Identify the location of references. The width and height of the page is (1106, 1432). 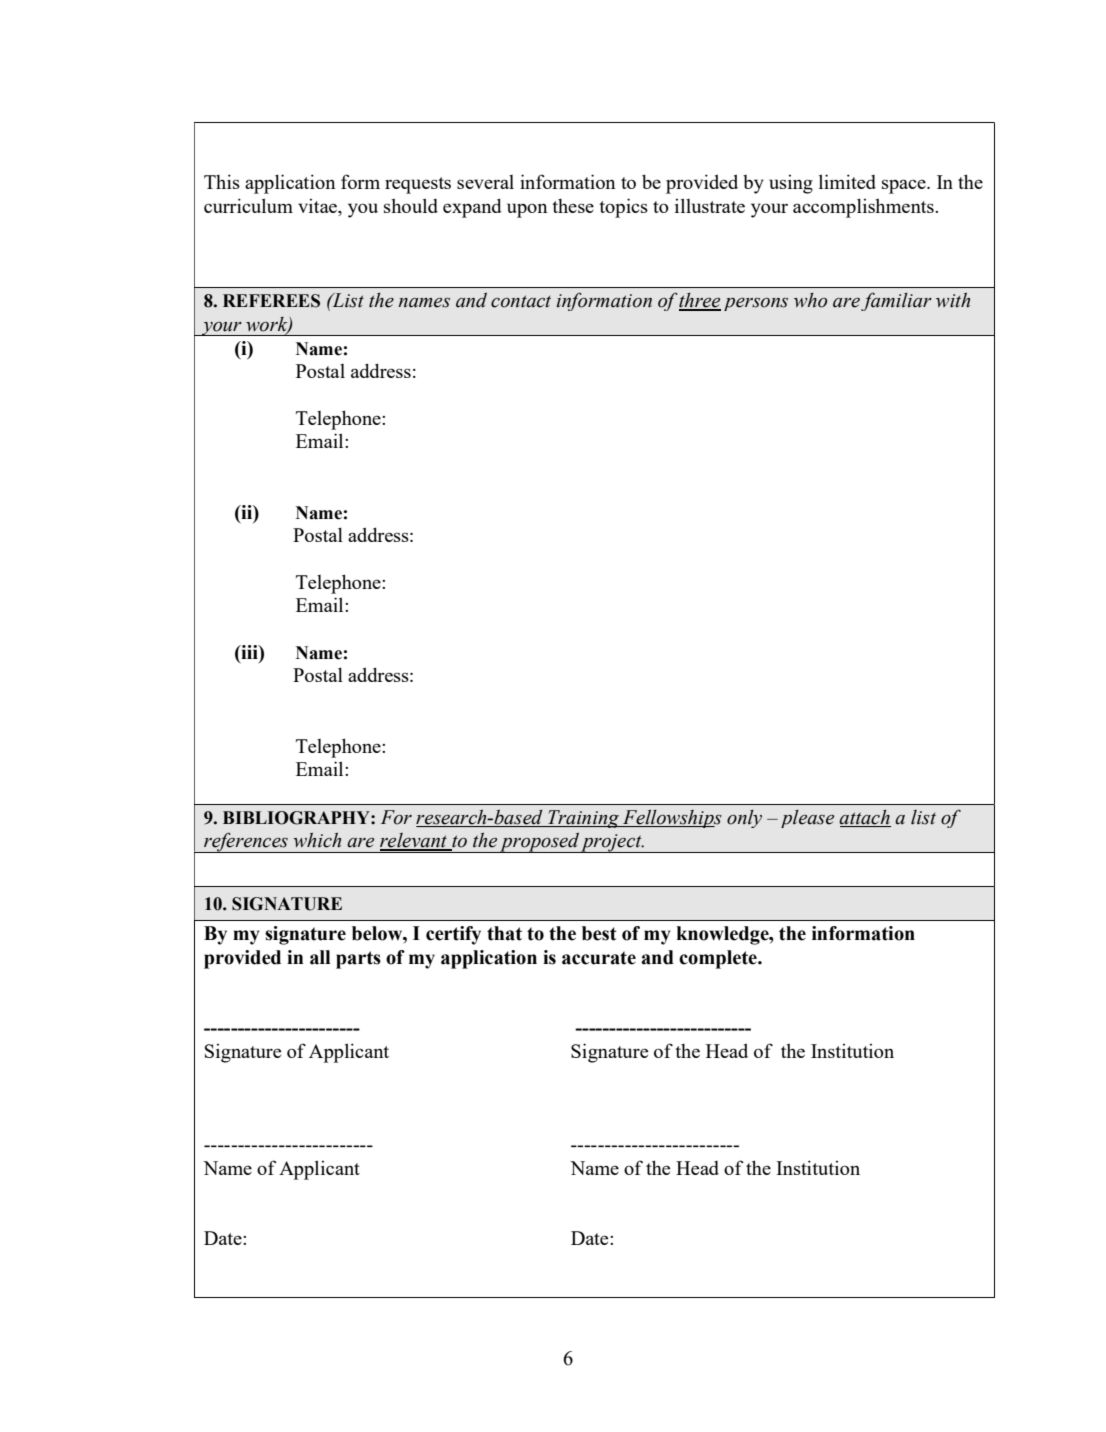
(246, 842).
